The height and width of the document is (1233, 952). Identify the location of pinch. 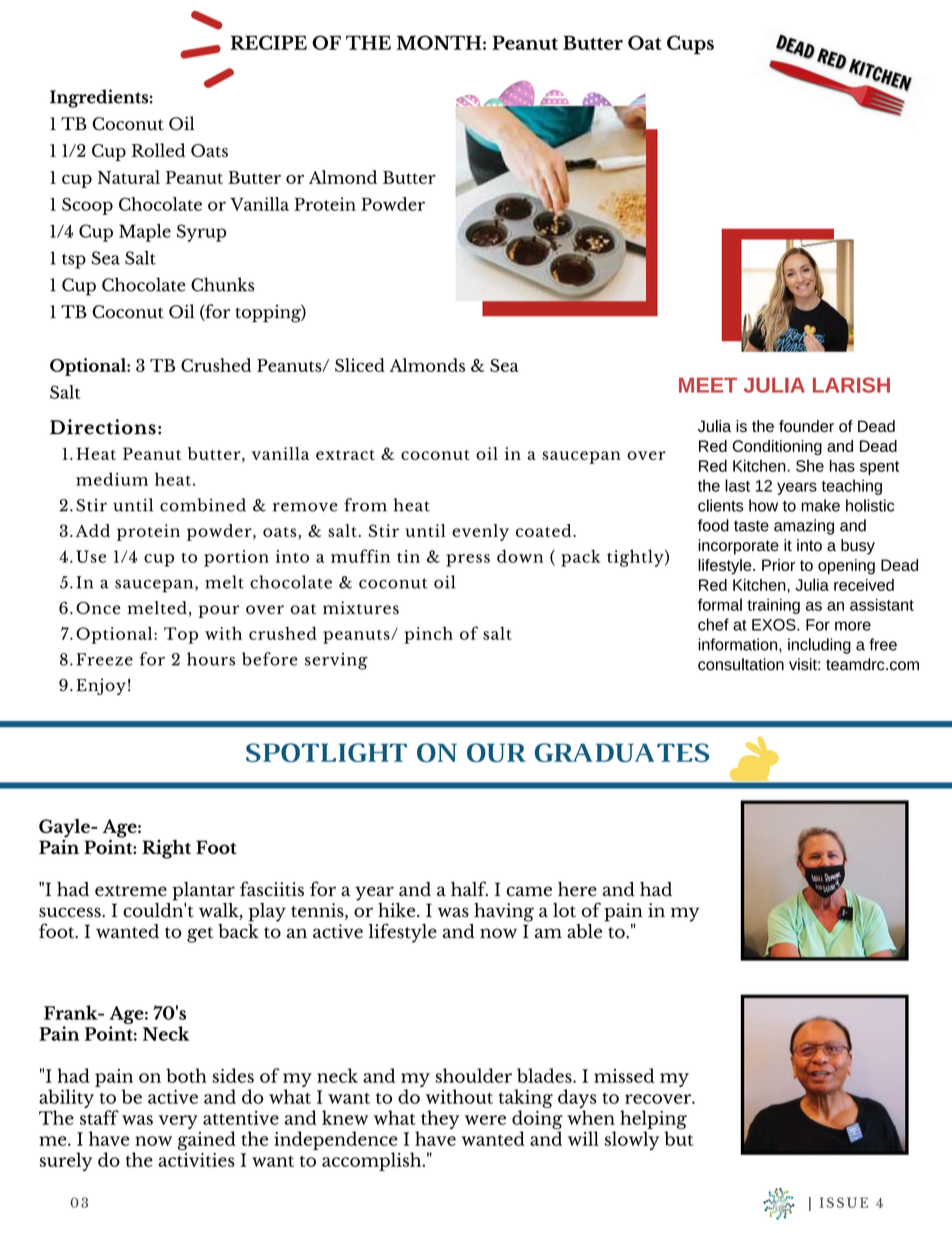
(428, 635).
